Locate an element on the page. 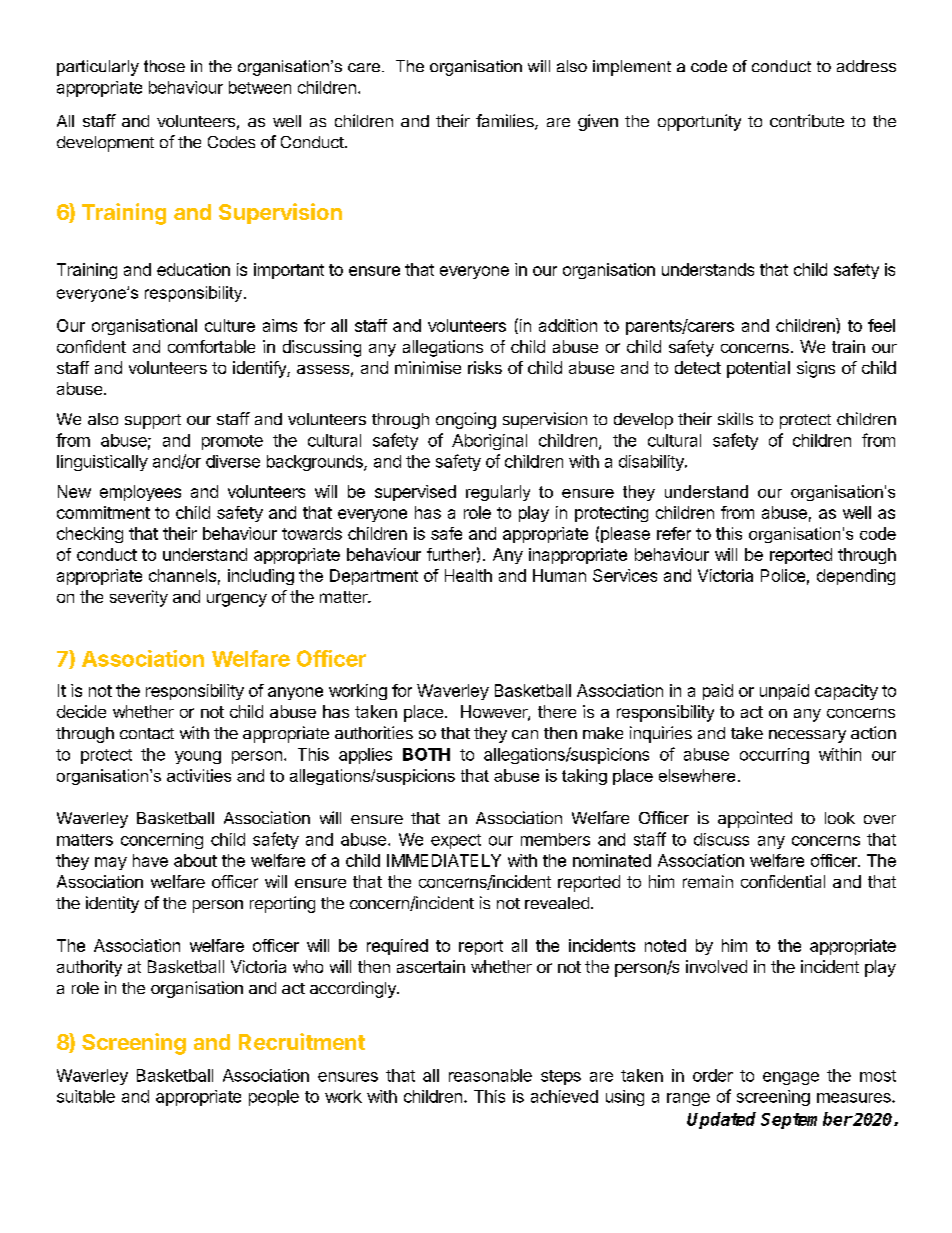  those is located at coordinates (164, 66).
